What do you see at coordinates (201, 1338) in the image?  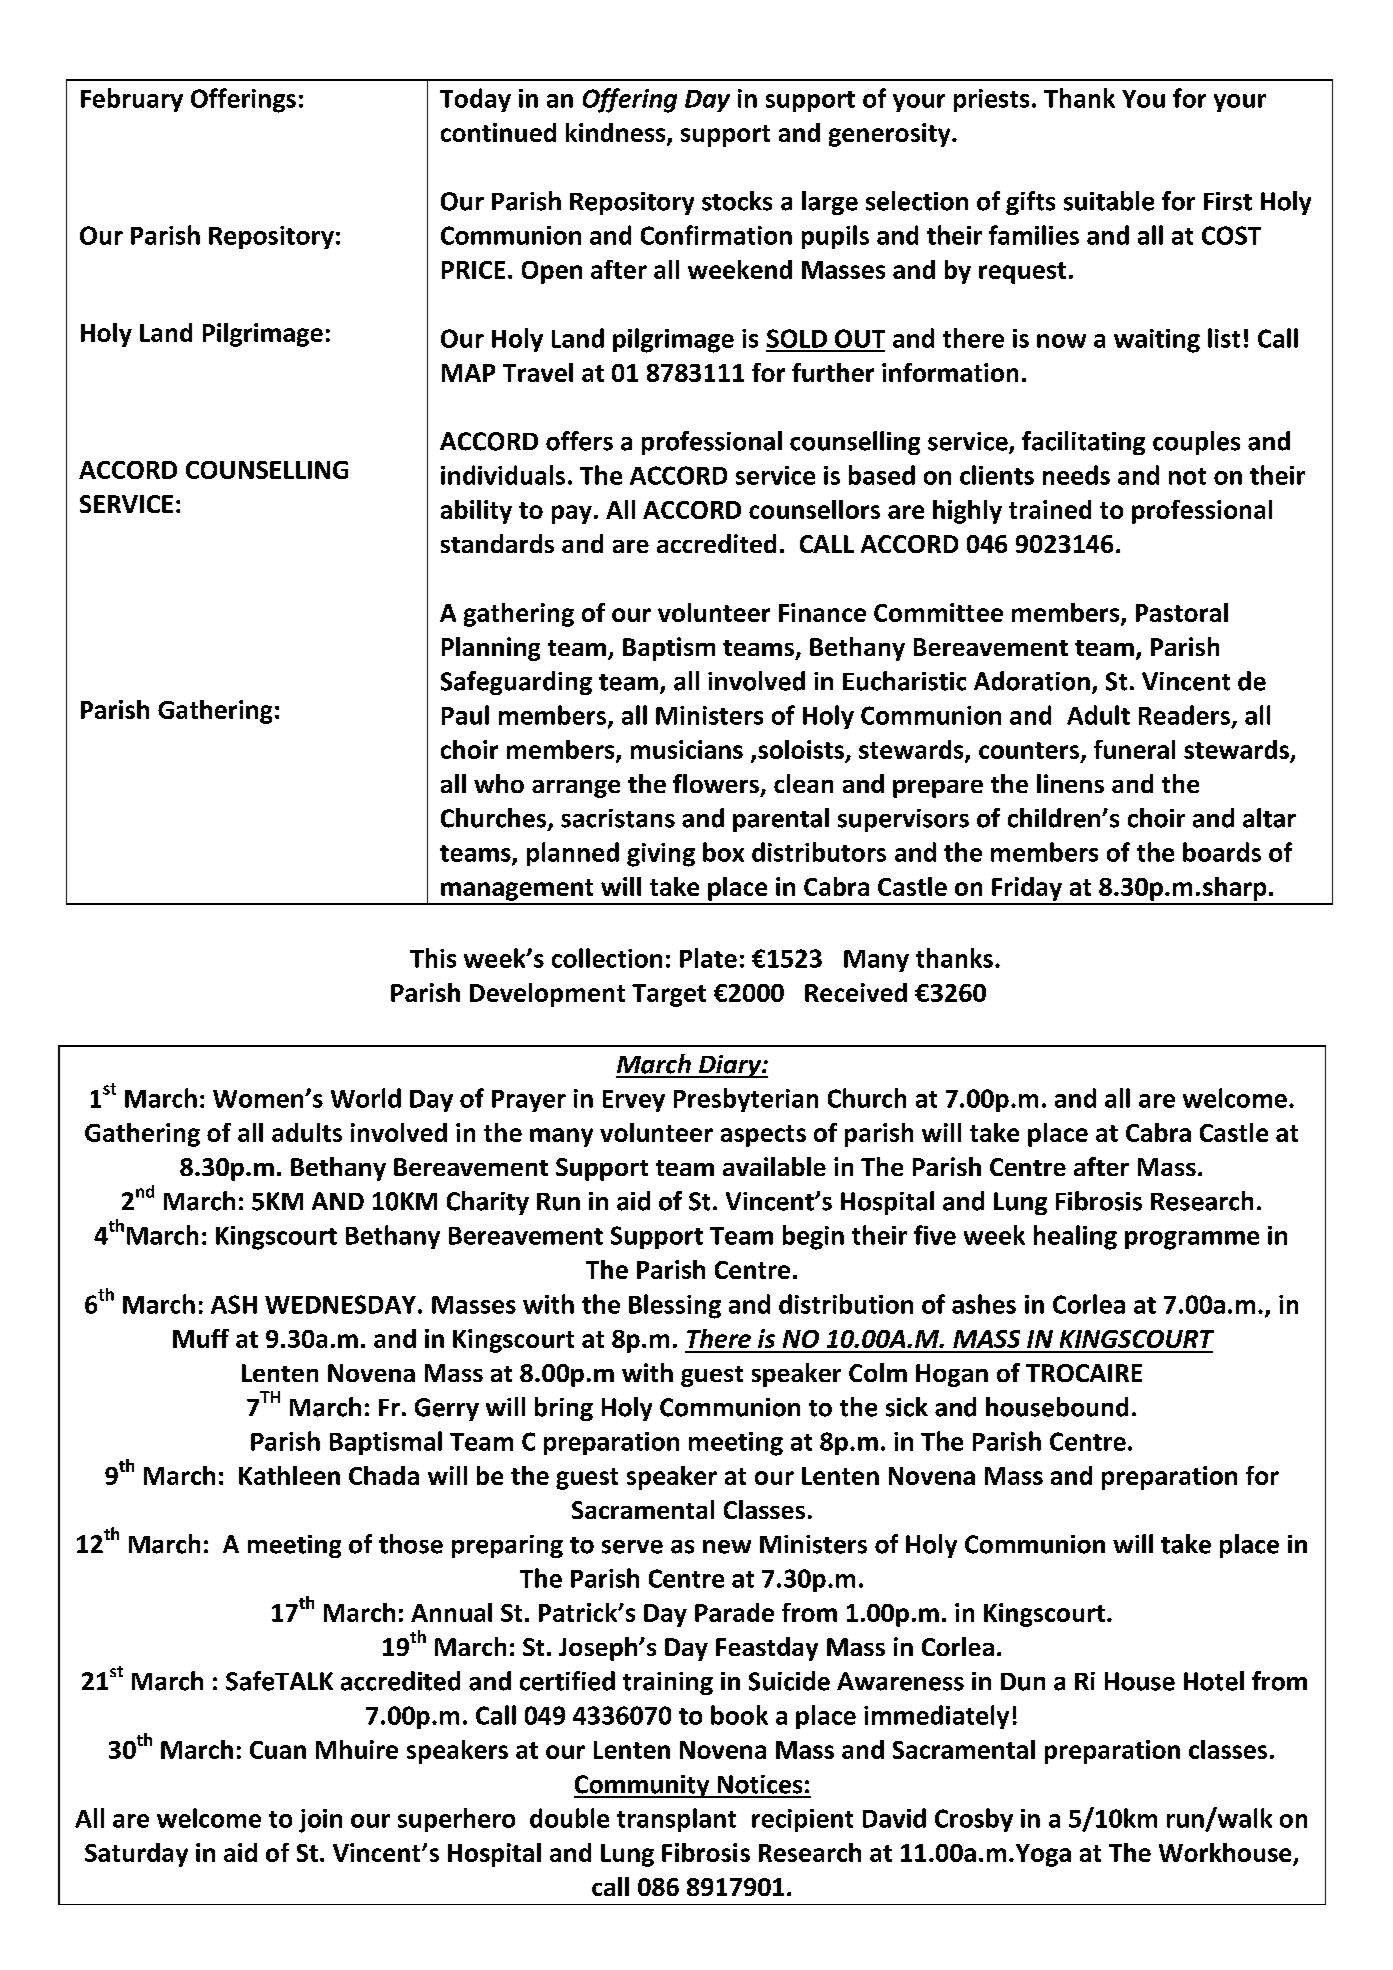 I see `Muff` at bounding box center [201, 1338].
